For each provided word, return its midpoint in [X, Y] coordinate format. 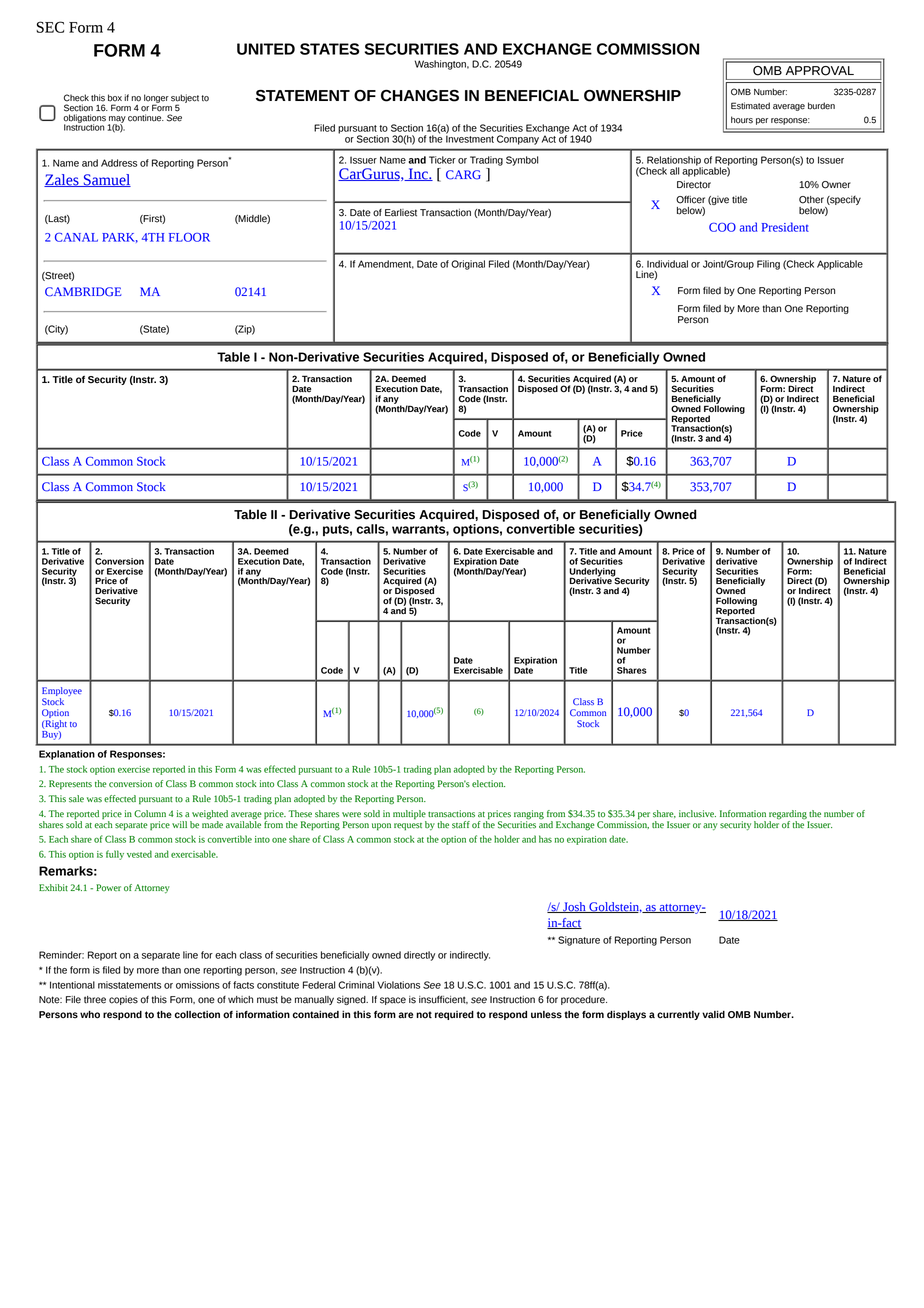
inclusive [697, 814]
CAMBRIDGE [83, 292]
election [488, 784]
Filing [768, 265]
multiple [410, 816]
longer [156, 99]
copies [123, 1000]
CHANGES [420, 96]
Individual [667, 264]
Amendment [386, 264]
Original [468, 265]
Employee [62, 693]
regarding [789, 816]
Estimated [750, 106]
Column [150, 814]
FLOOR [189, 237]
